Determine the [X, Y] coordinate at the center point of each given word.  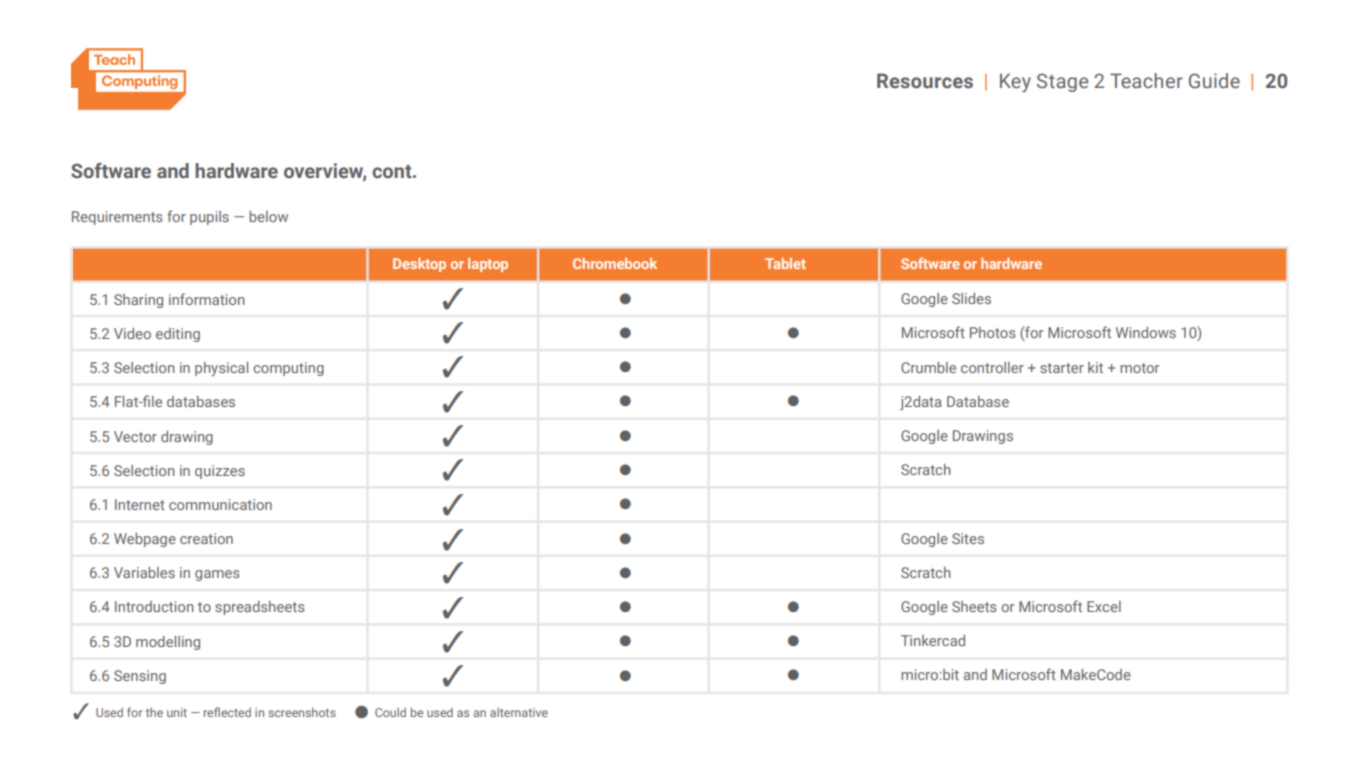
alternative [519, 712]
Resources [925, 81]
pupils [209, 218]
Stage [1062, 82]
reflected [227, 712]
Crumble [928, 367]
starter [1062, 368]
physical [221, 369]
